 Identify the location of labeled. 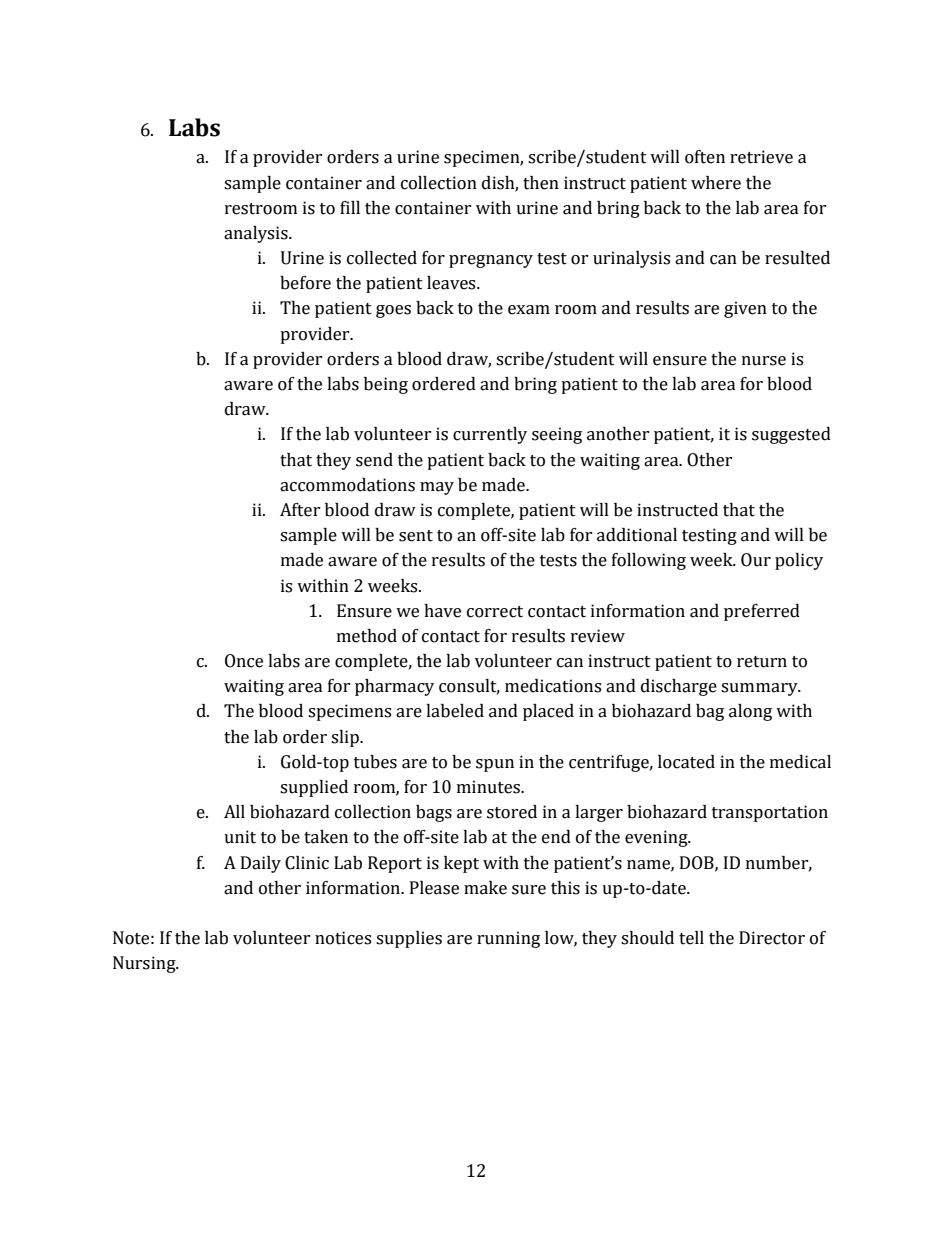
(455, 711).
